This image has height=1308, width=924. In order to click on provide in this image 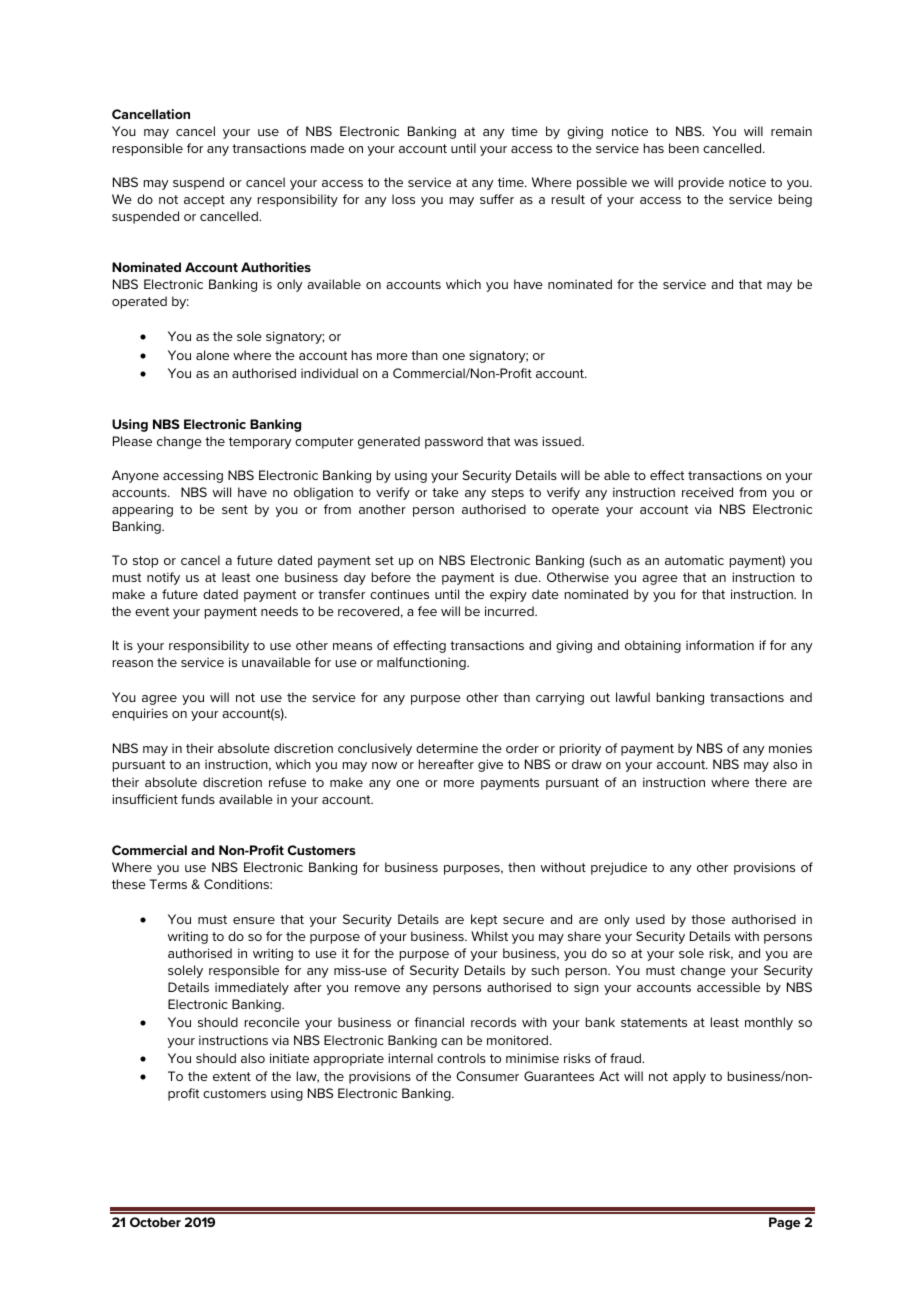, I will do `click(701, 183)`.
